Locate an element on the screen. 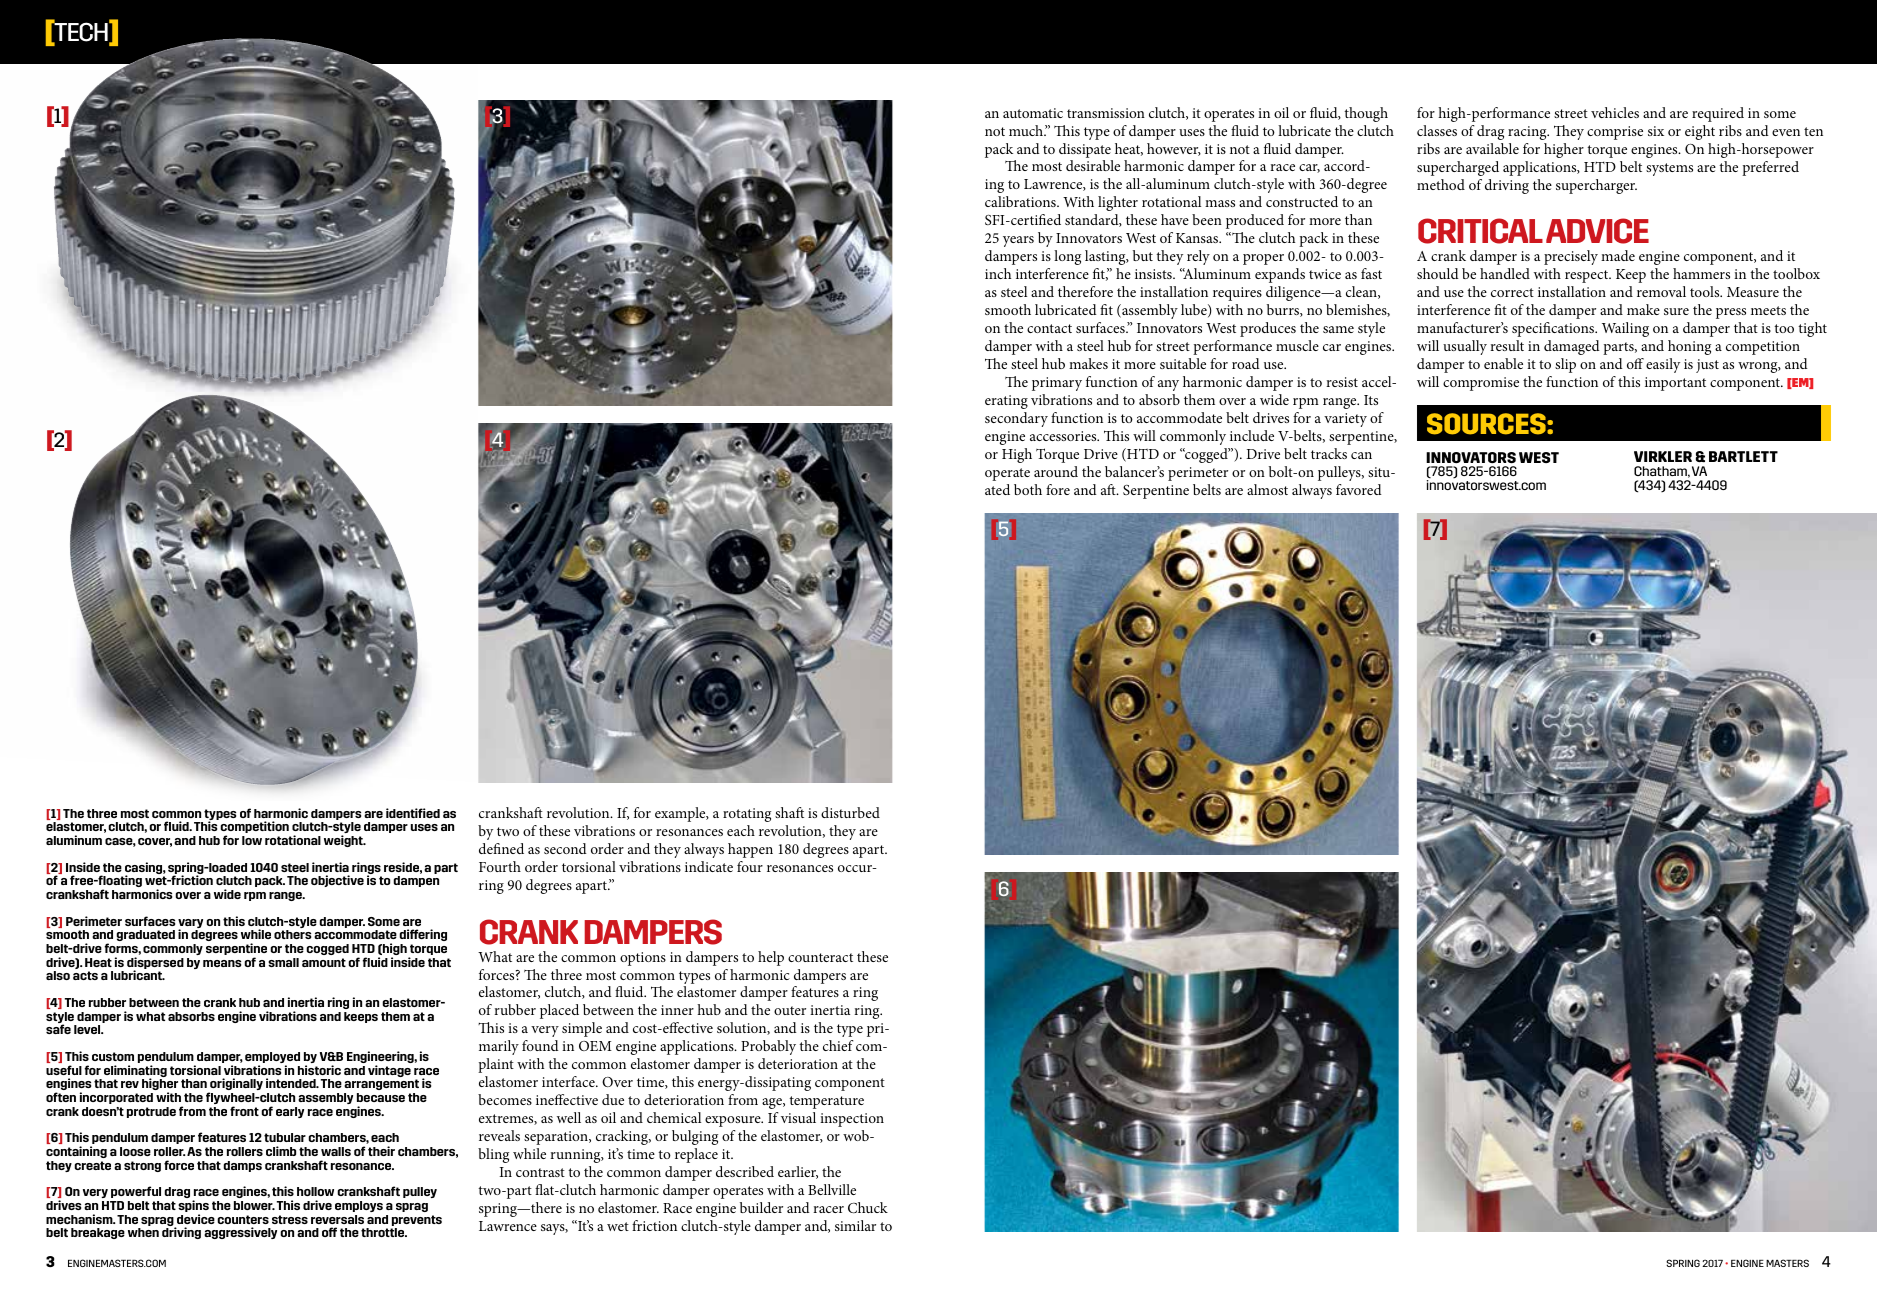 The width and height of the screenshot is (1877, 1293). favored is located at coordinates (1359, 489).
